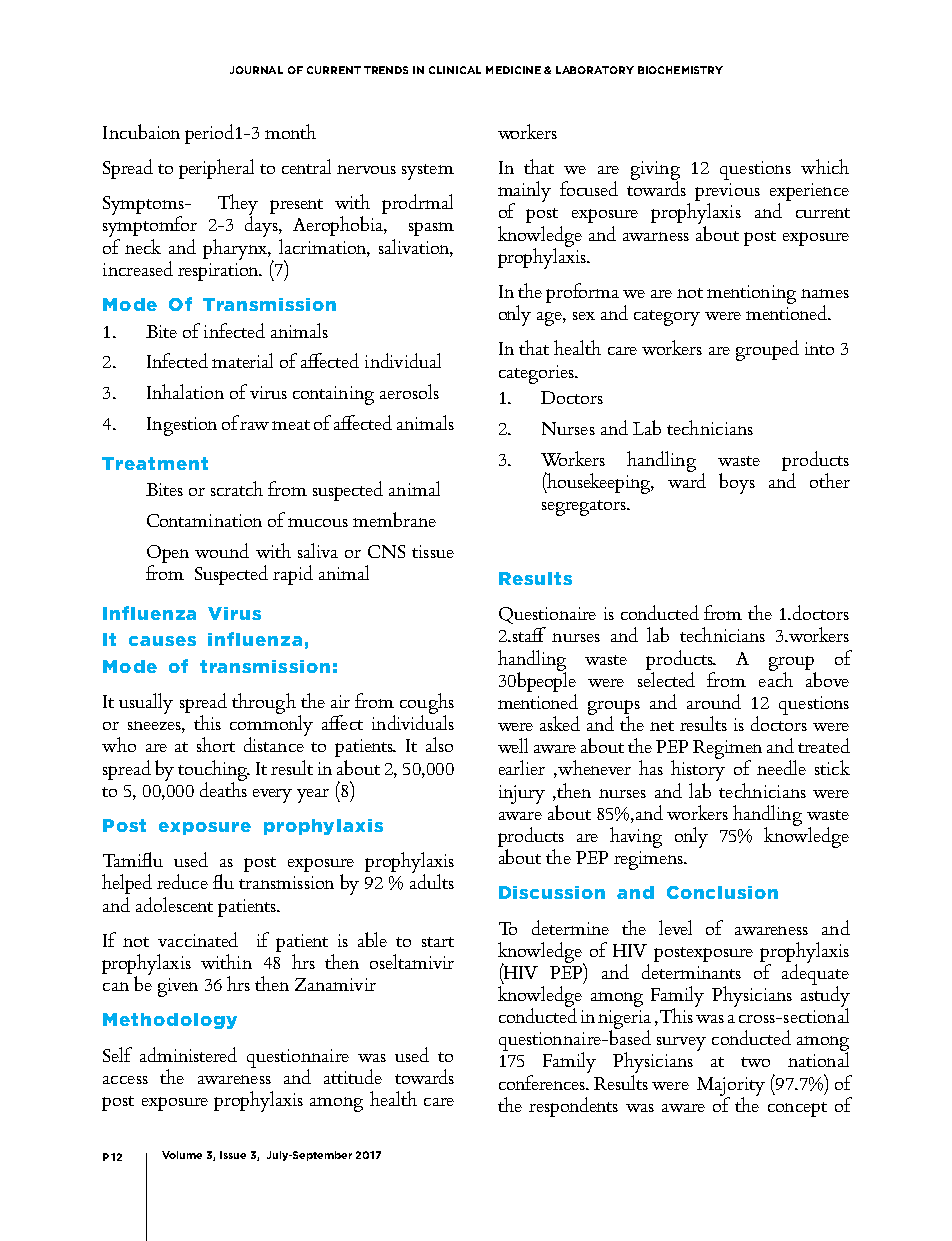 The image size is (952, 1241). I want to click on causes, so click(162, 641).
